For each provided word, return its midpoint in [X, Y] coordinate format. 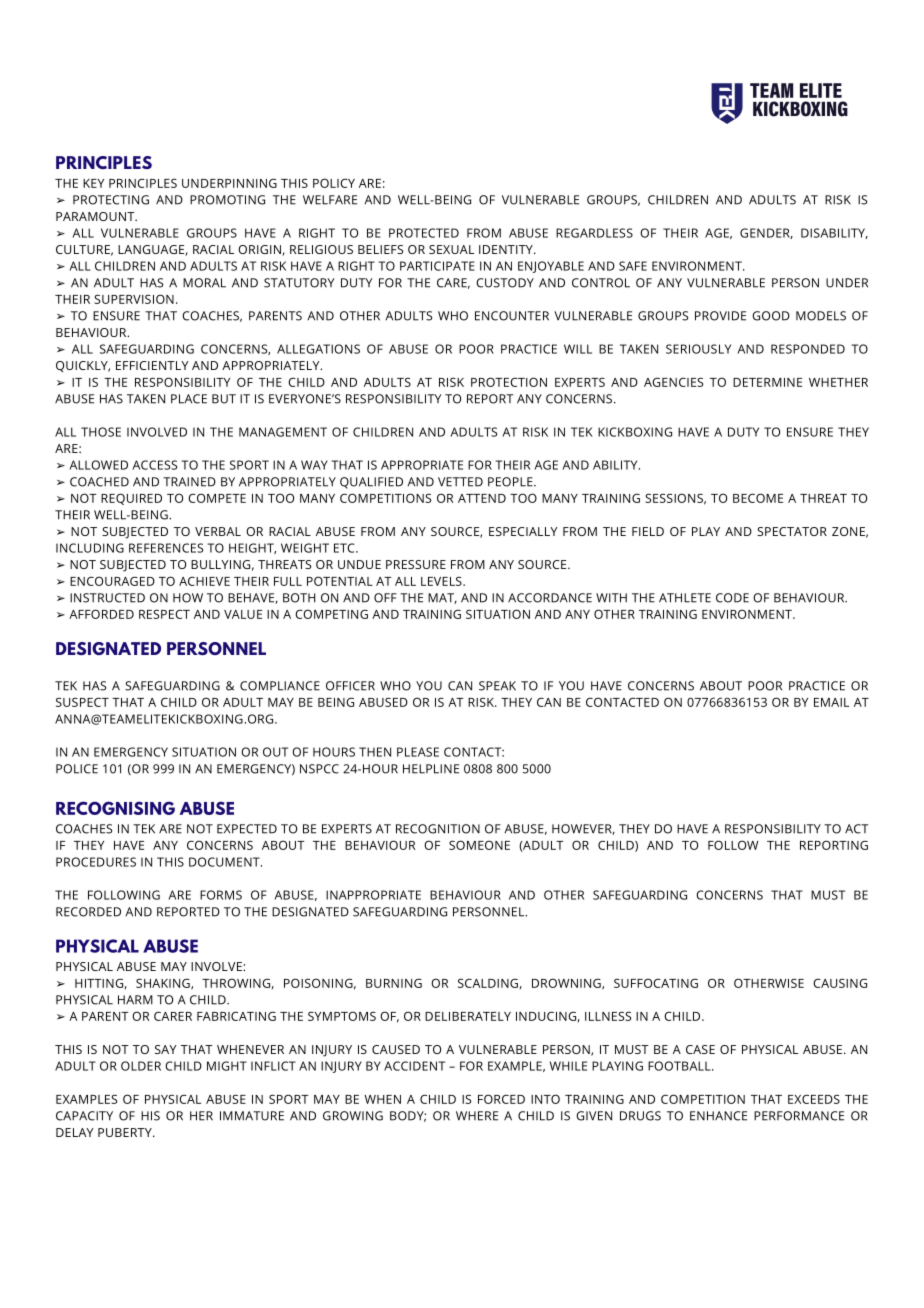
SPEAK [497, 686]
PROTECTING [111, 200]
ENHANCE [718, 1116]
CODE [732, 598]
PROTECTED [424, 233]
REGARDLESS [594, 233]
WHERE [477, 1116]
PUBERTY [126, 1132]
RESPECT [164, 614]
